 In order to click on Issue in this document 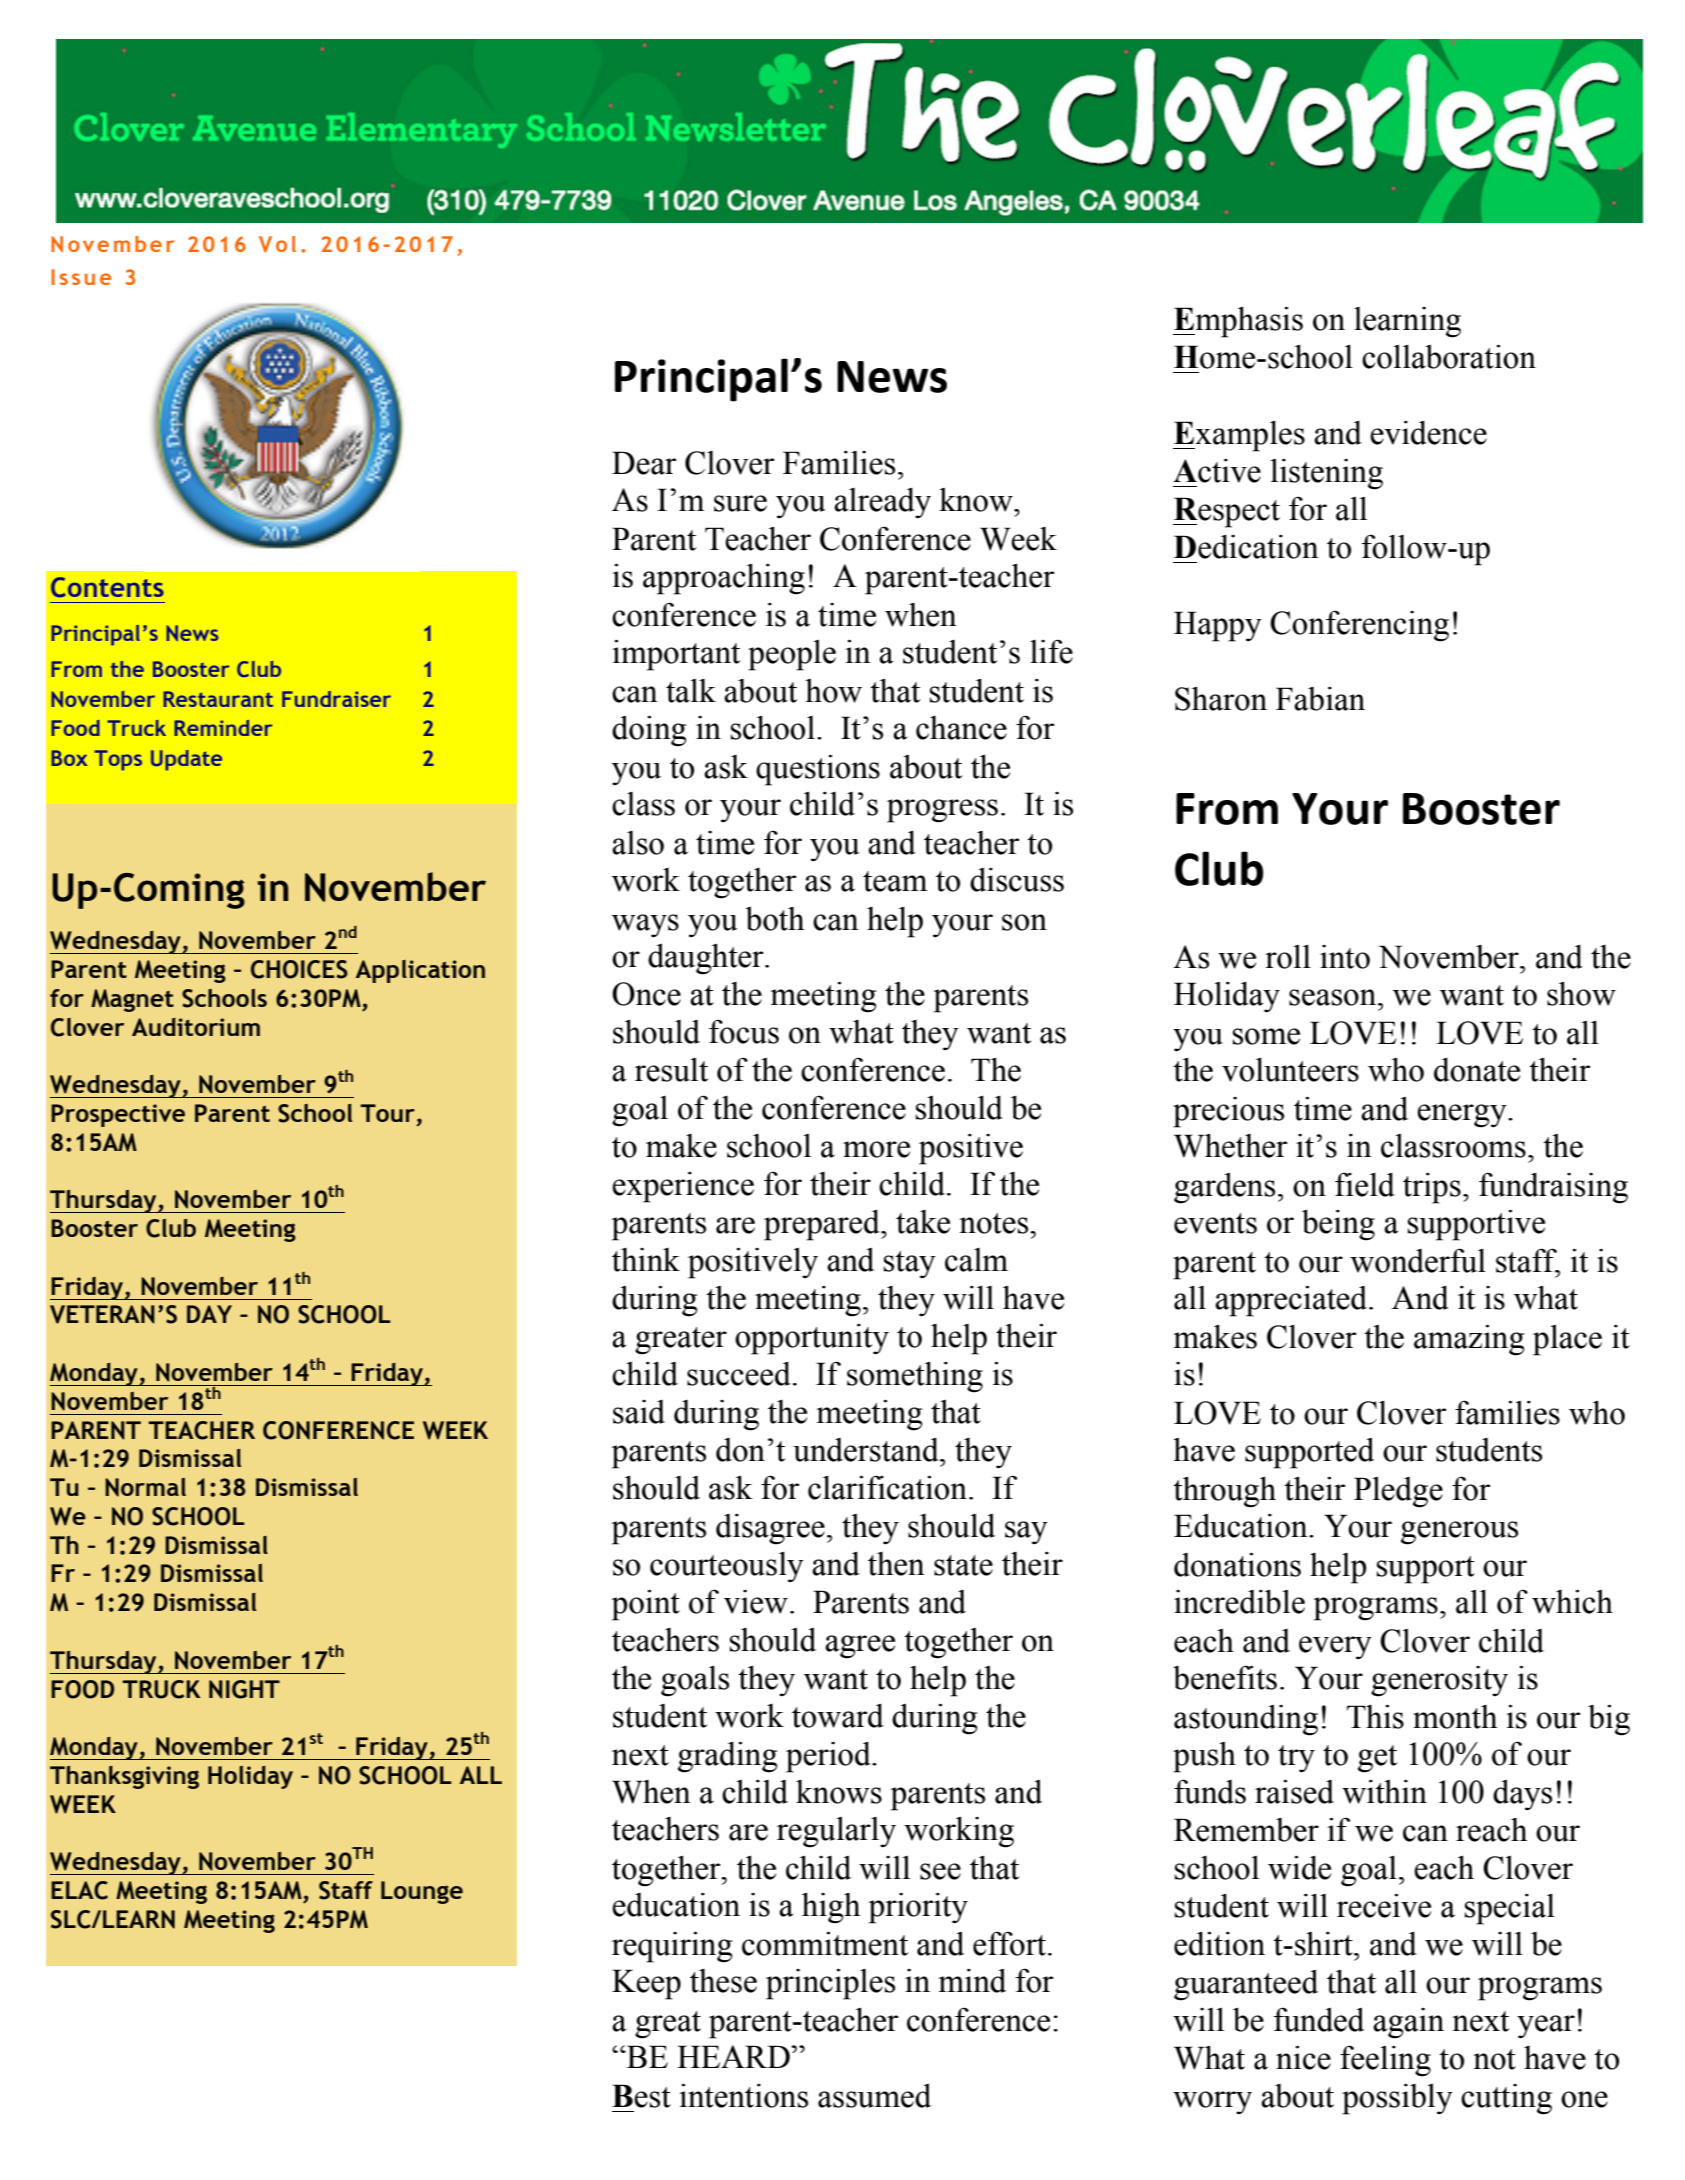, I will do `click(81, 277)`.
